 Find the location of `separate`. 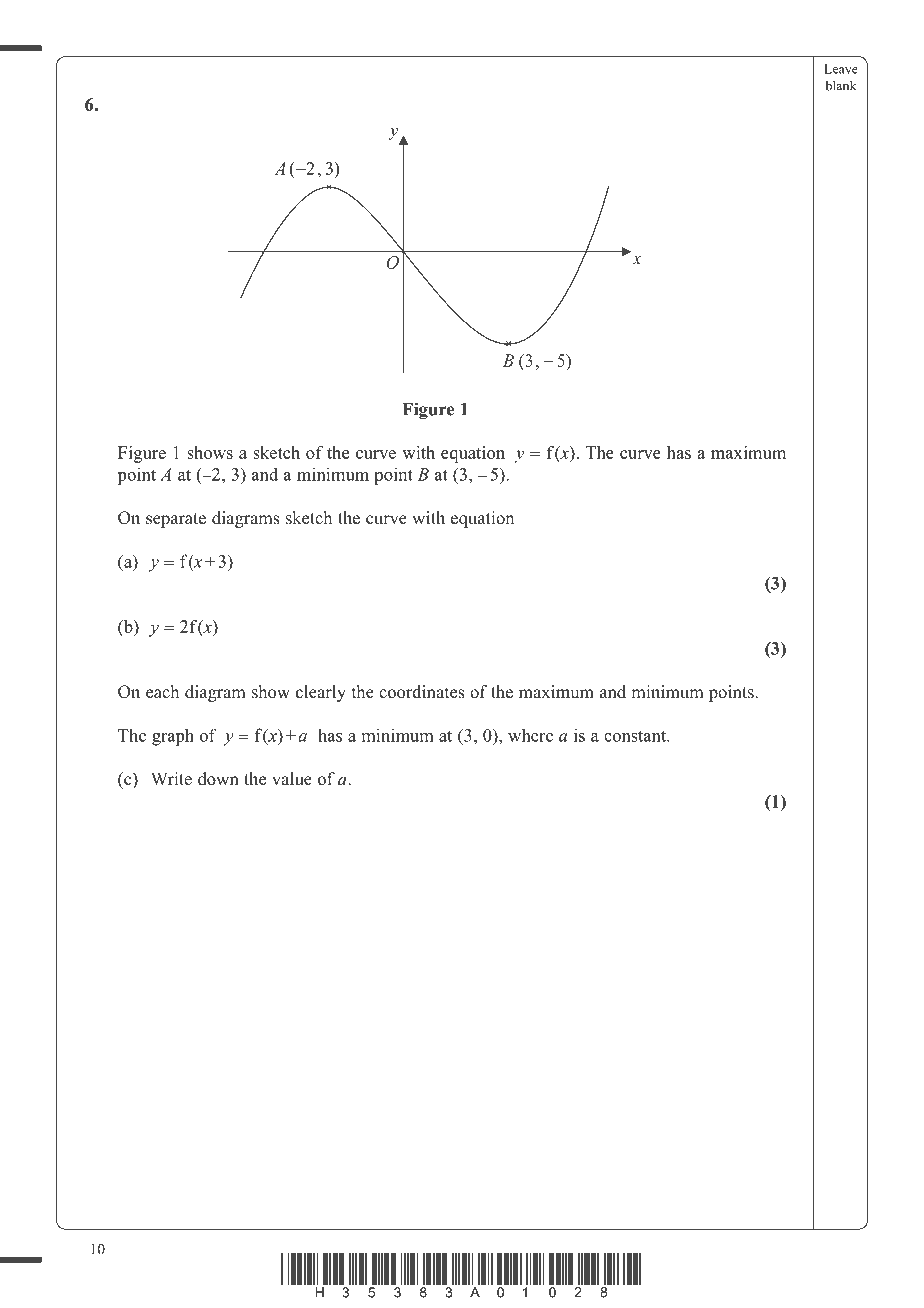

separate is located at coordinates (176, 520).
